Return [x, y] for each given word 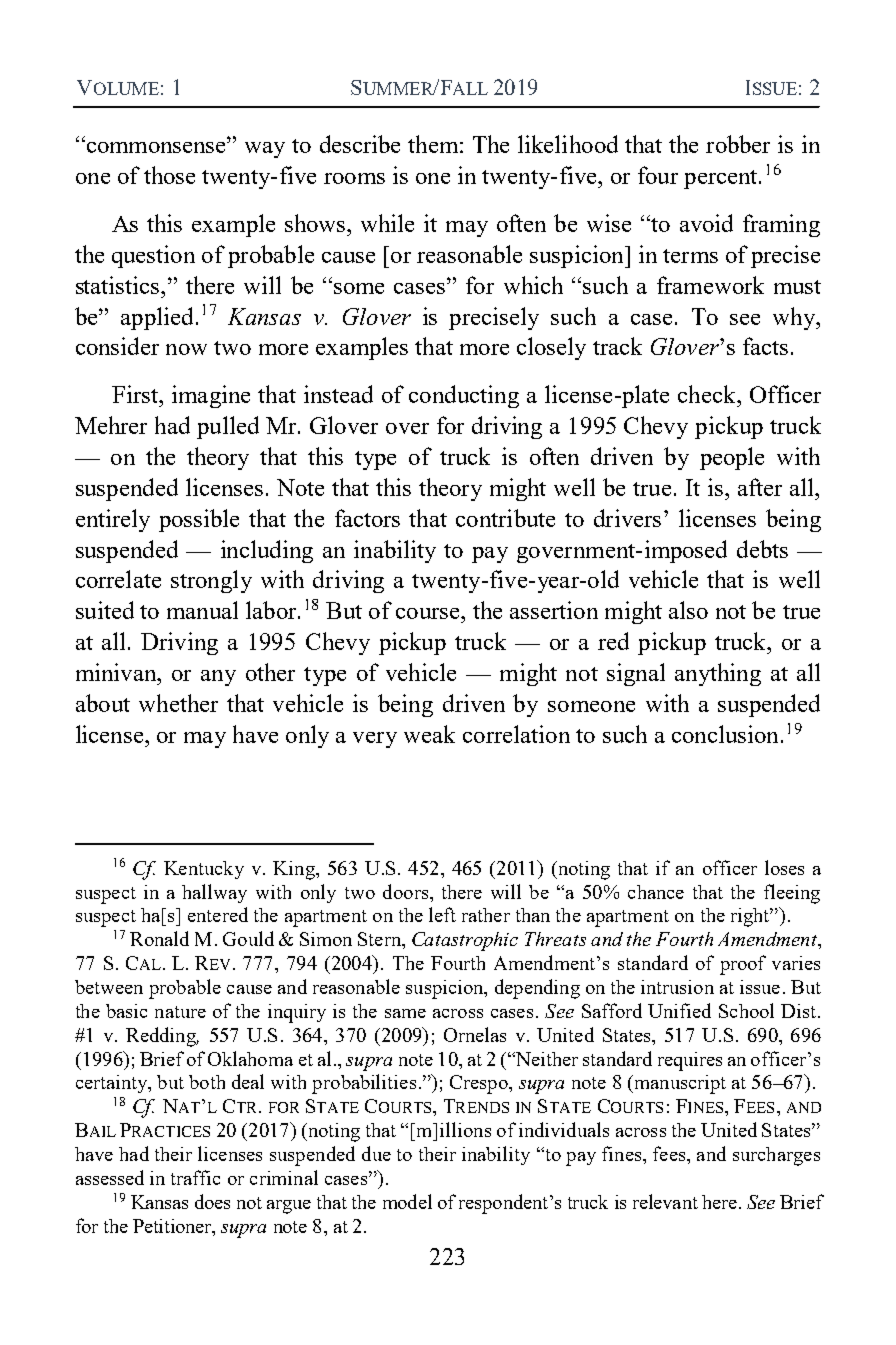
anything [718, 674]
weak [429, 734]
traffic [195, 1177]
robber [738, 144]
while [387, 223]
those [169, 175]
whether [178, 703]
